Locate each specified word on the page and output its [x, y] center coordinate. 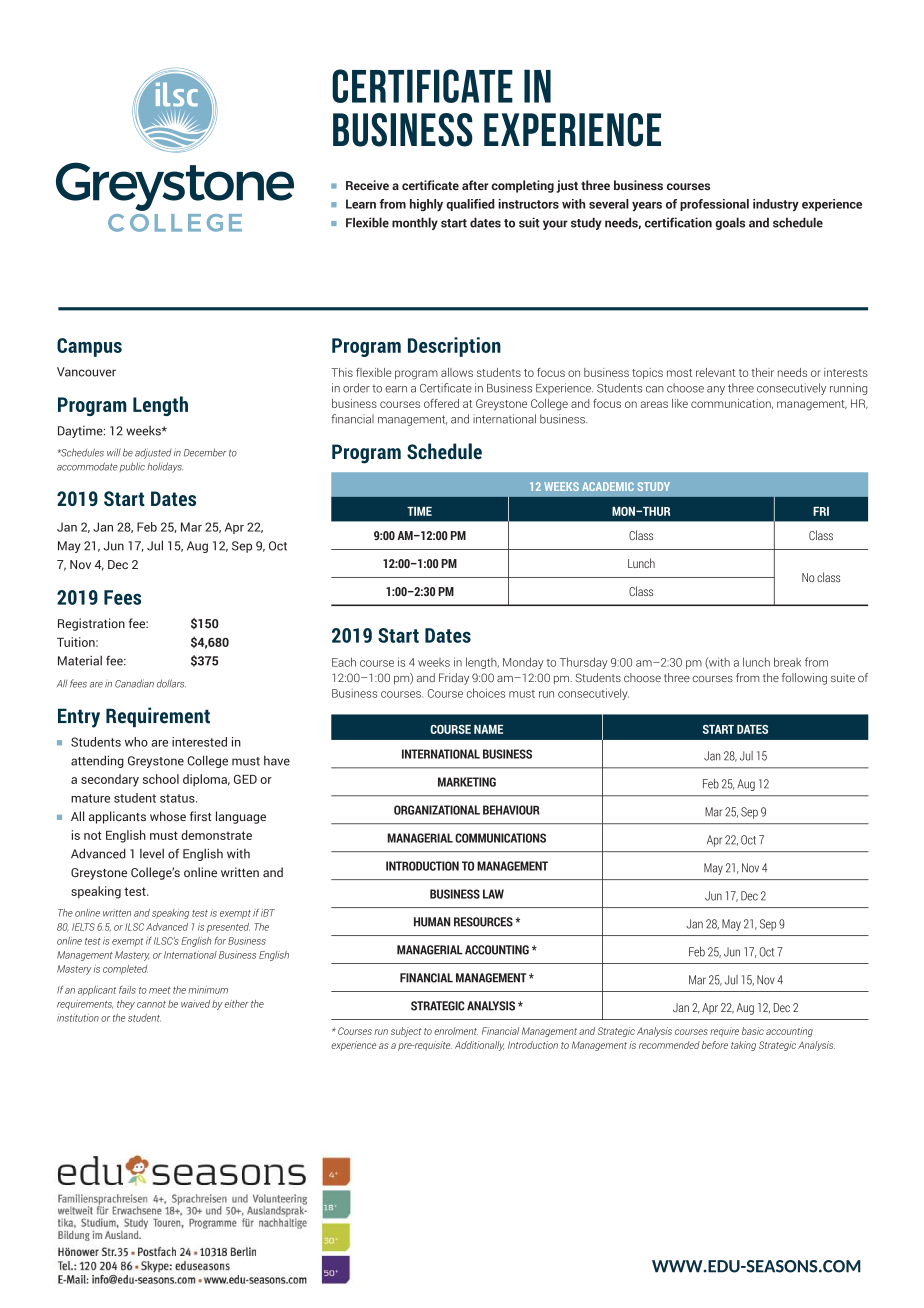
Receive [367, 185]
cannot [151, 1004]
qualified [470, 205]
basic [753, 1031]
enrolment [456, 1031]
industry [776, 205]
